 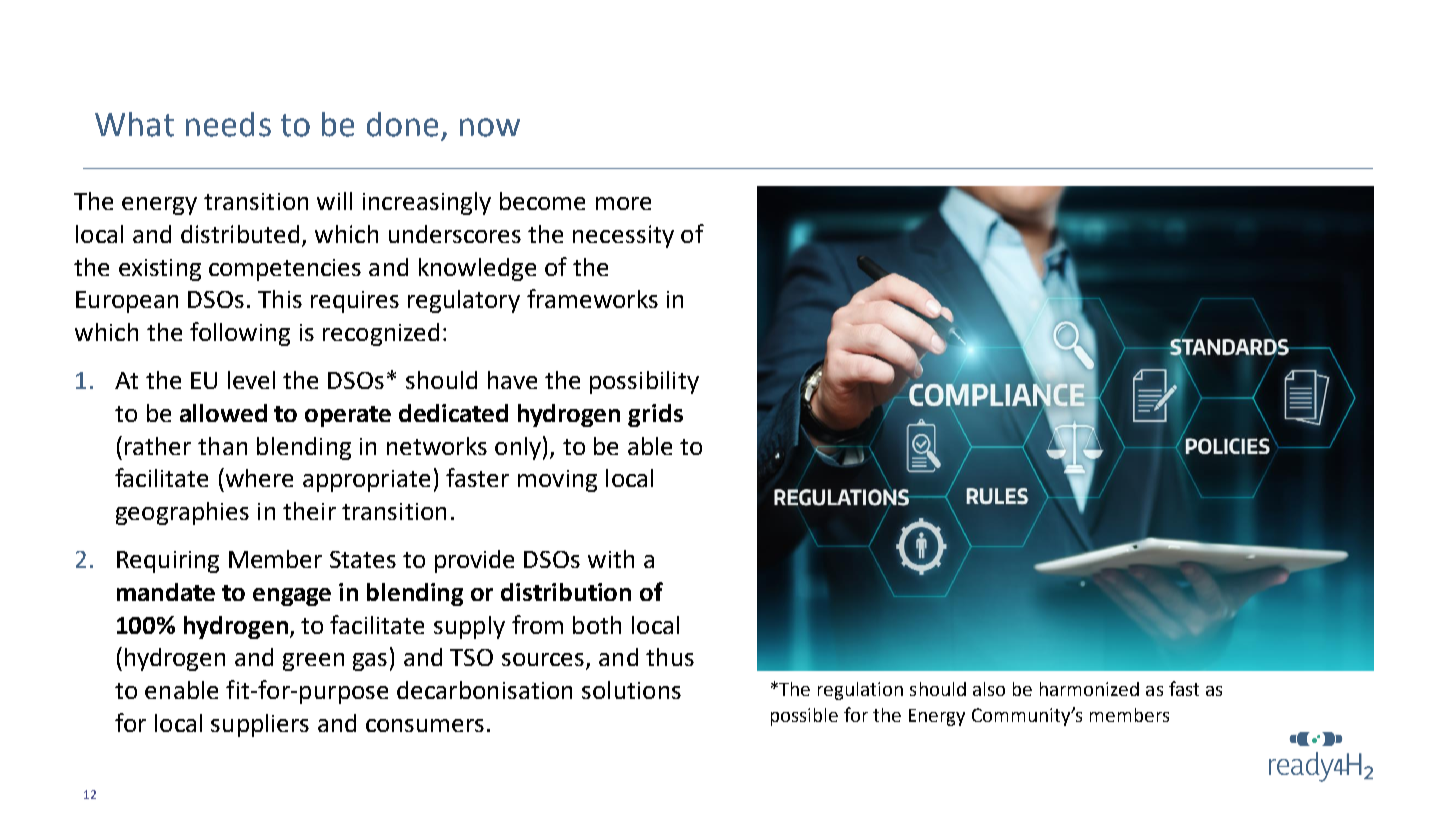 I want to click on necessity, so click(x=623, y=236).
